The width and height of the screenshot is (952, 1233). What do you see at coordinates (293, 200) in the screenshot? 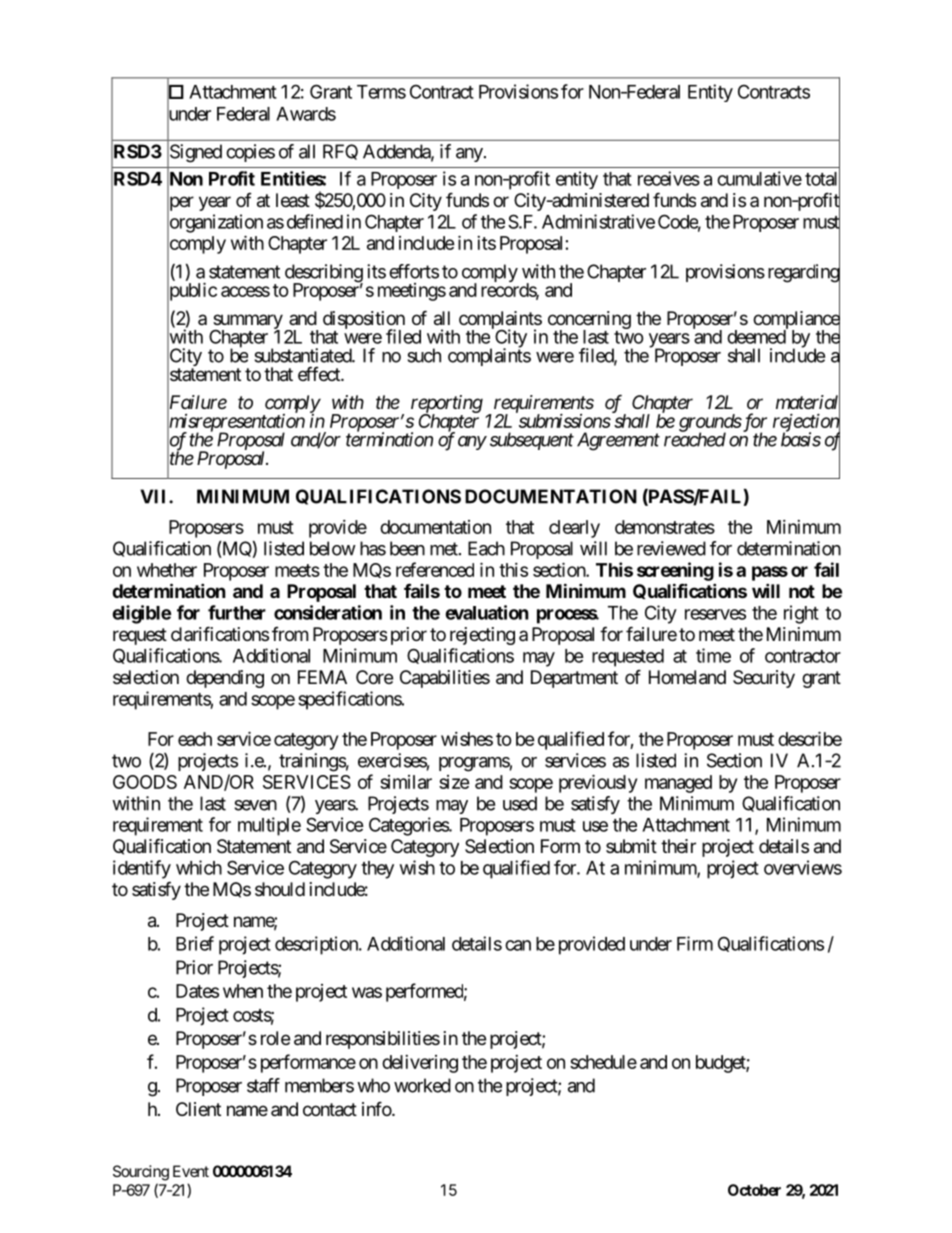
I see `least` at bounding box center [293, 200].
